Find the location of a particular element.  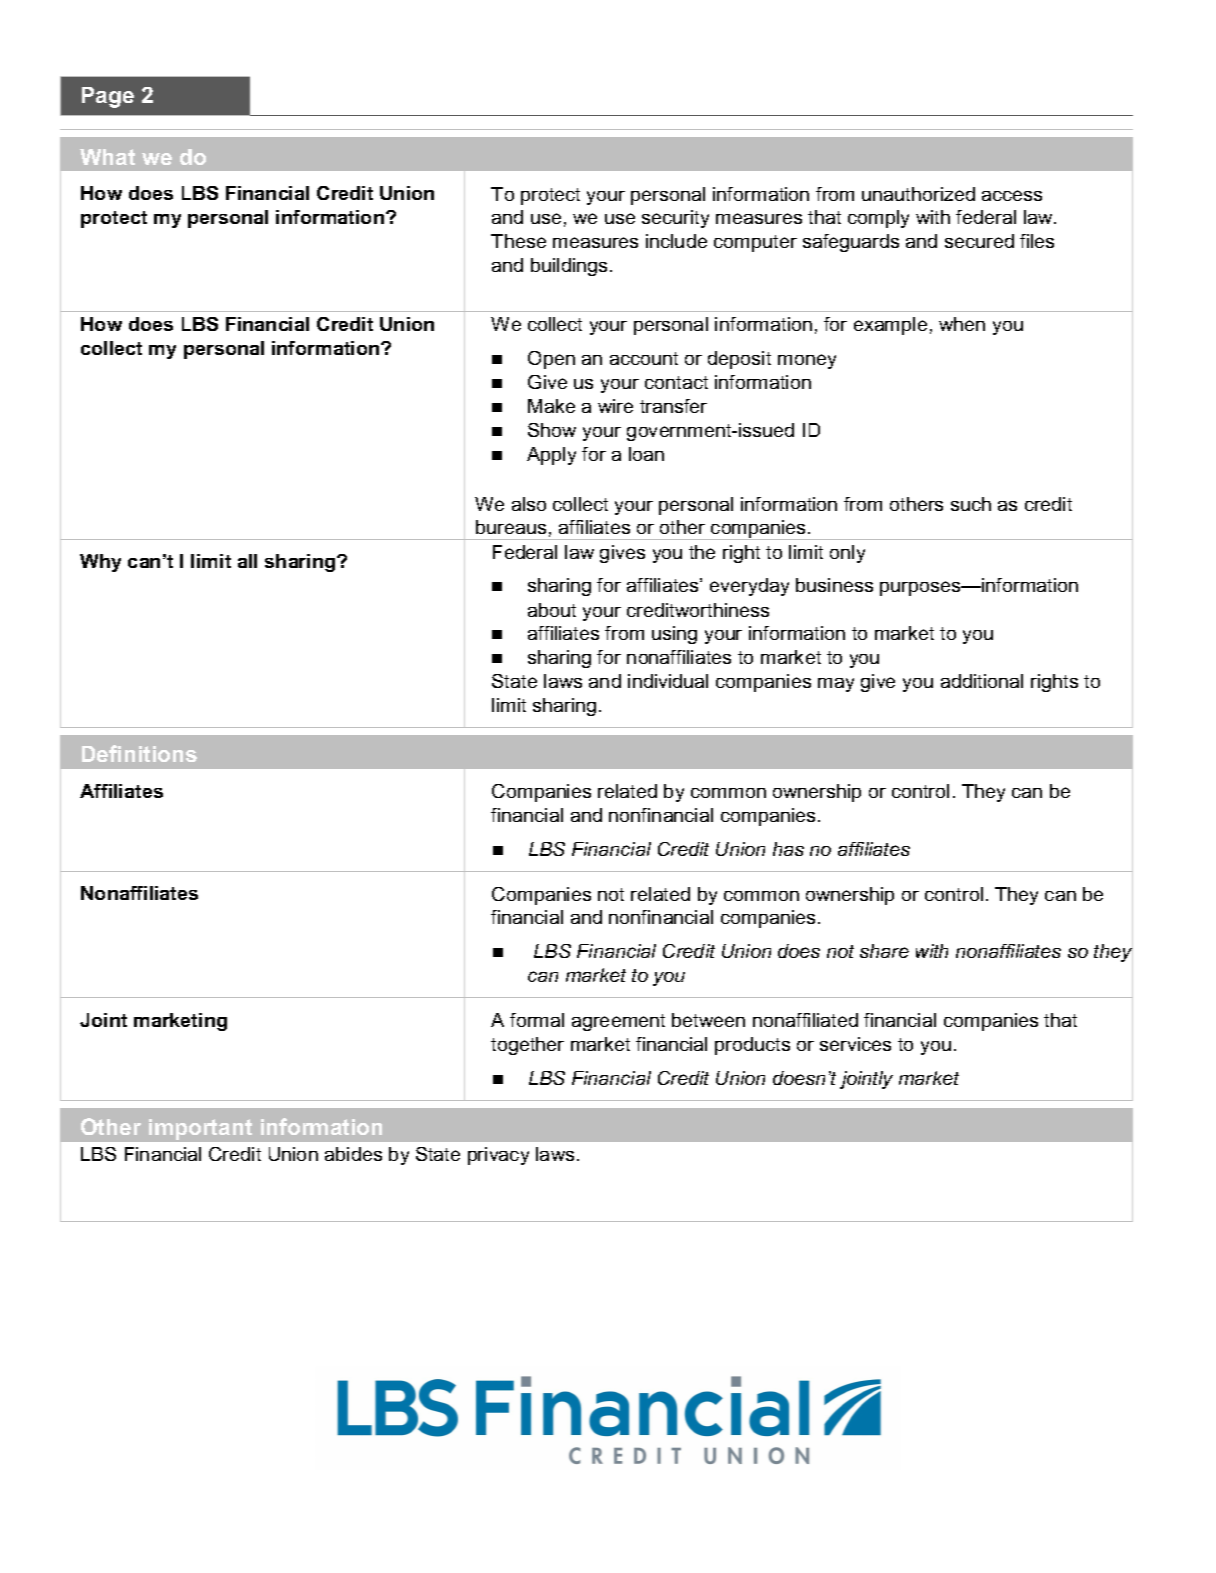

security is located at coordinates (675, 219).
